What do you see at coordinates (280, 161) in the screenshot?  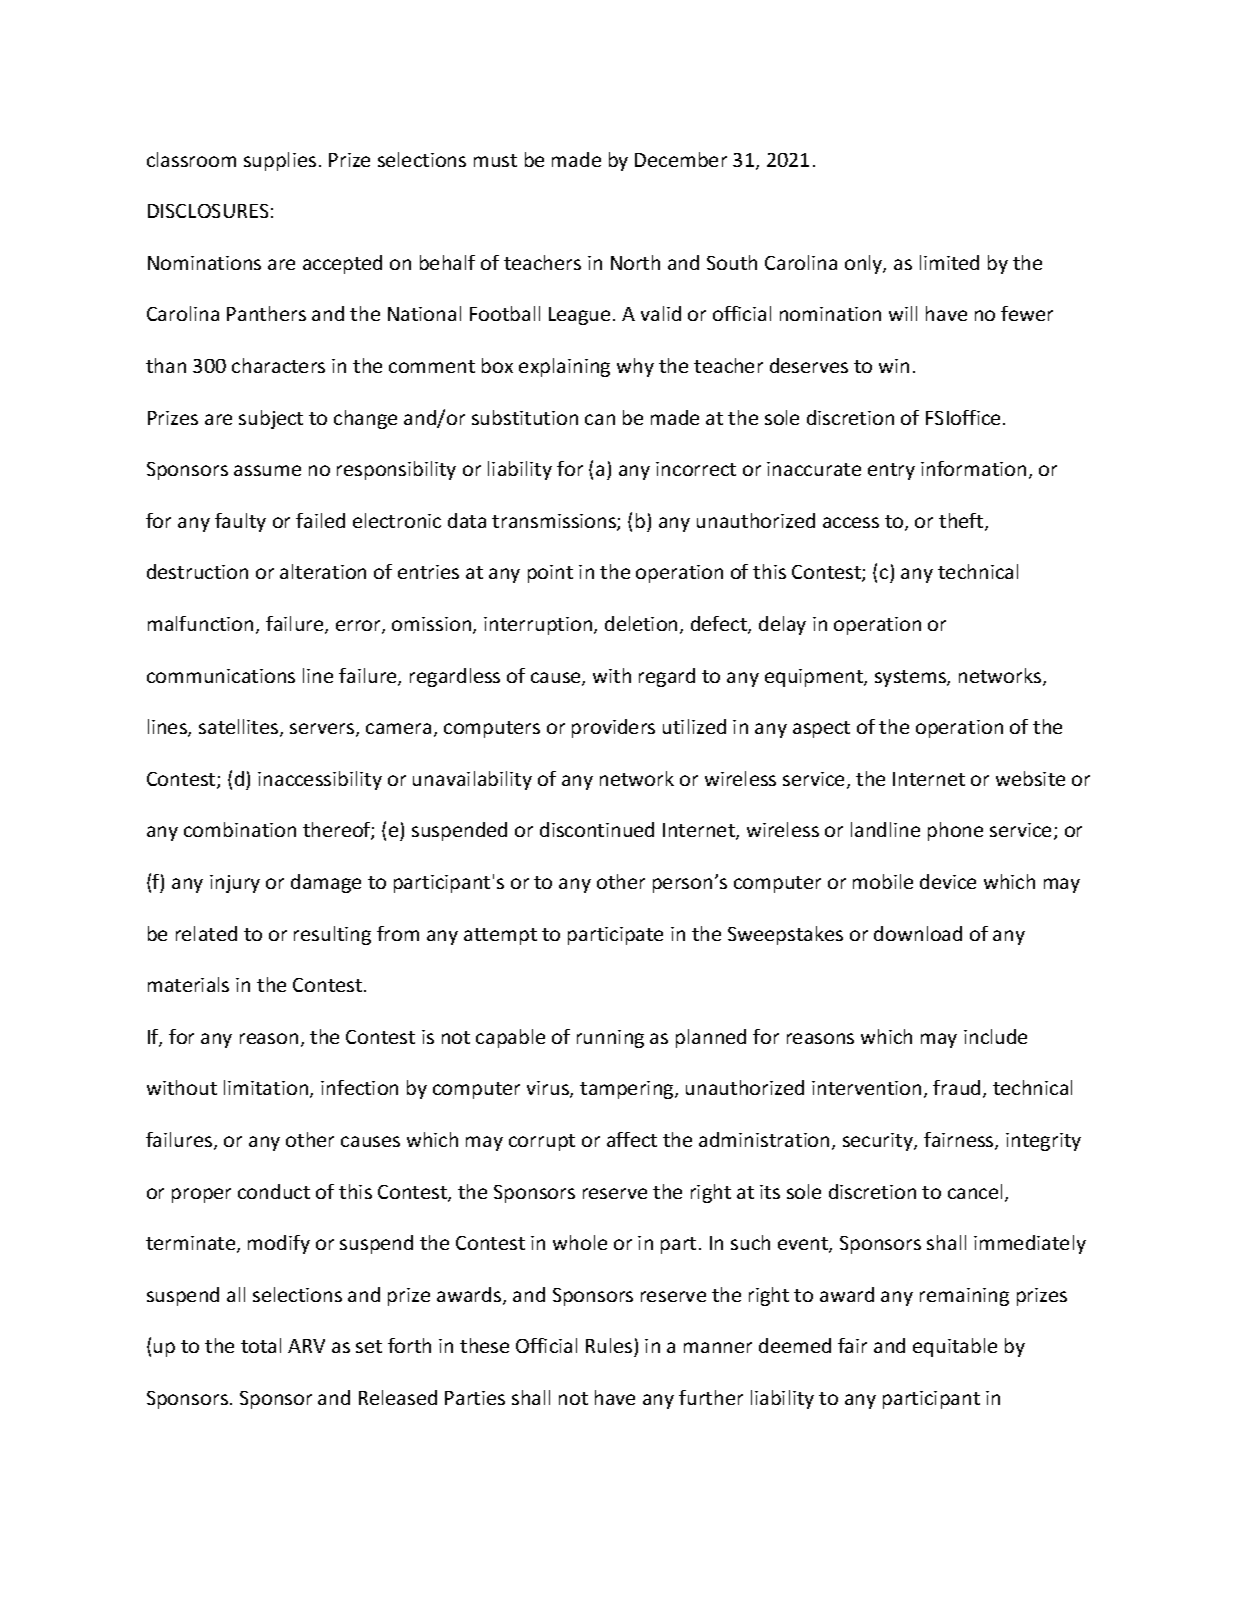 I see `supplies` at bounding box center [280, 161].
